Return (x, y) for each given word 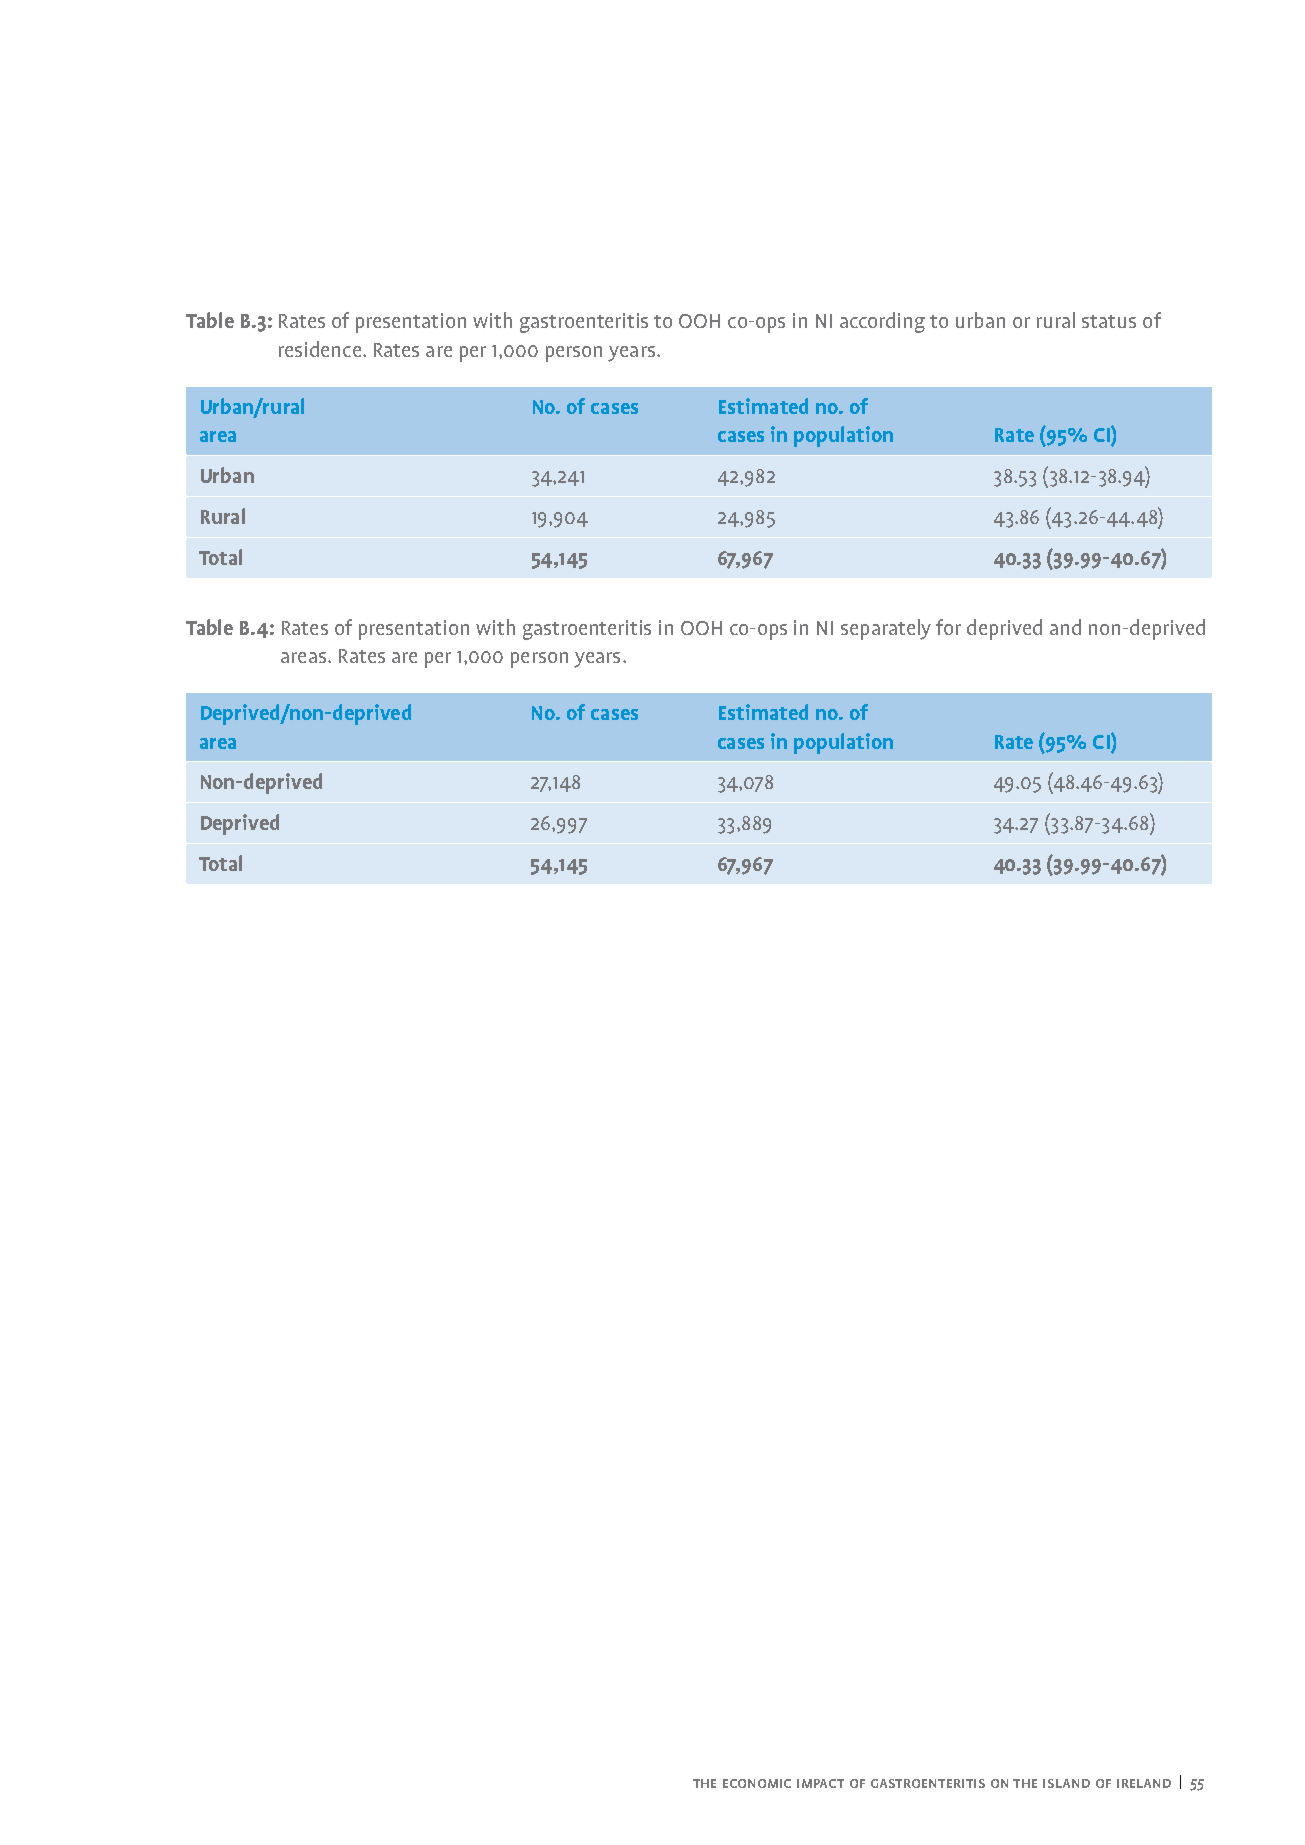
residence (320, 349)
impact (820, 1783)
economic (757, 1783)
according (882, 322)
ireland (1144, 1783)
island (1066, 1783)
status (1109, 321)
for (948, 627)
